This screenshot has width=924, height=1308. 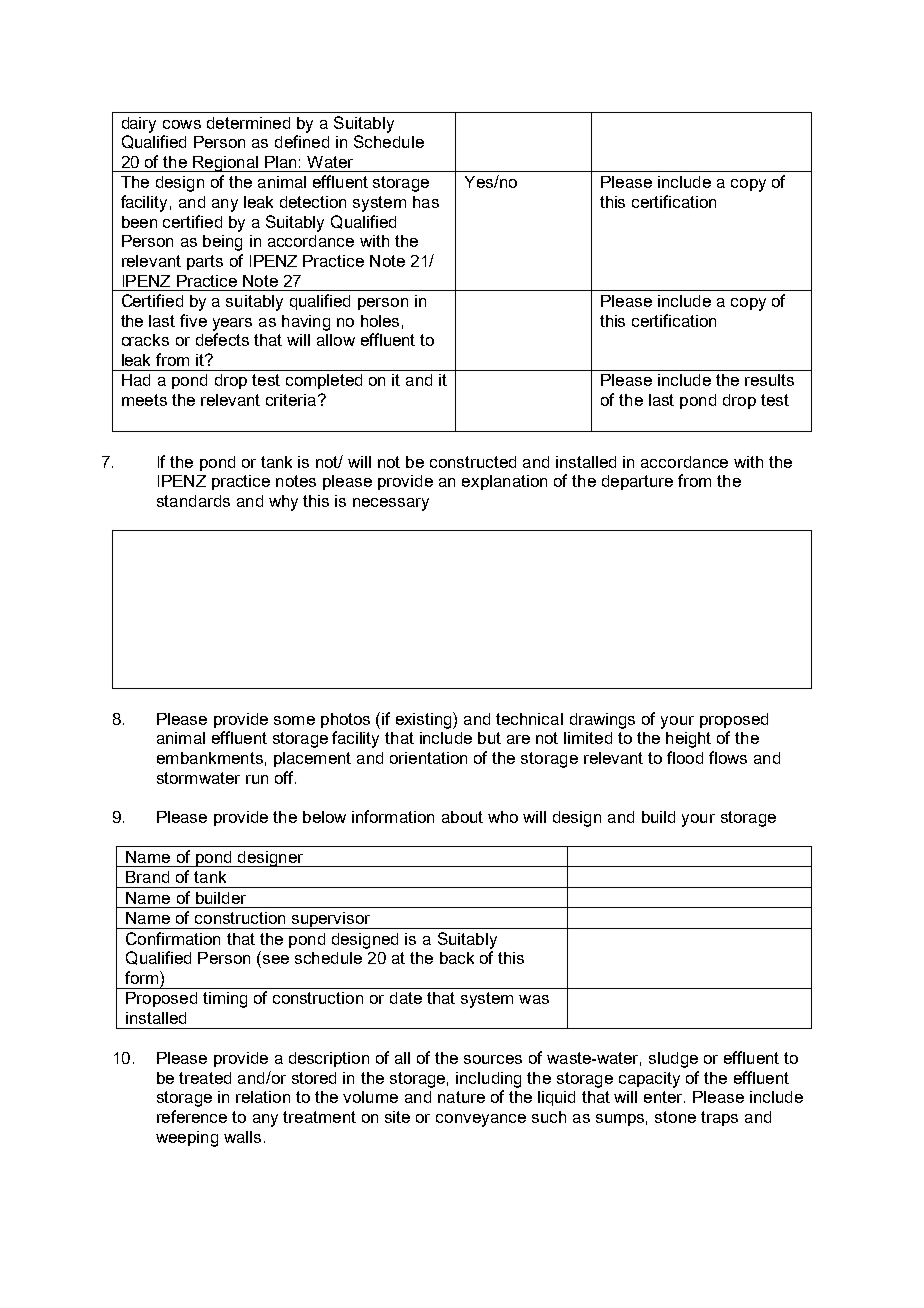 I want to click on stone, so click(x=675, y=1117).
